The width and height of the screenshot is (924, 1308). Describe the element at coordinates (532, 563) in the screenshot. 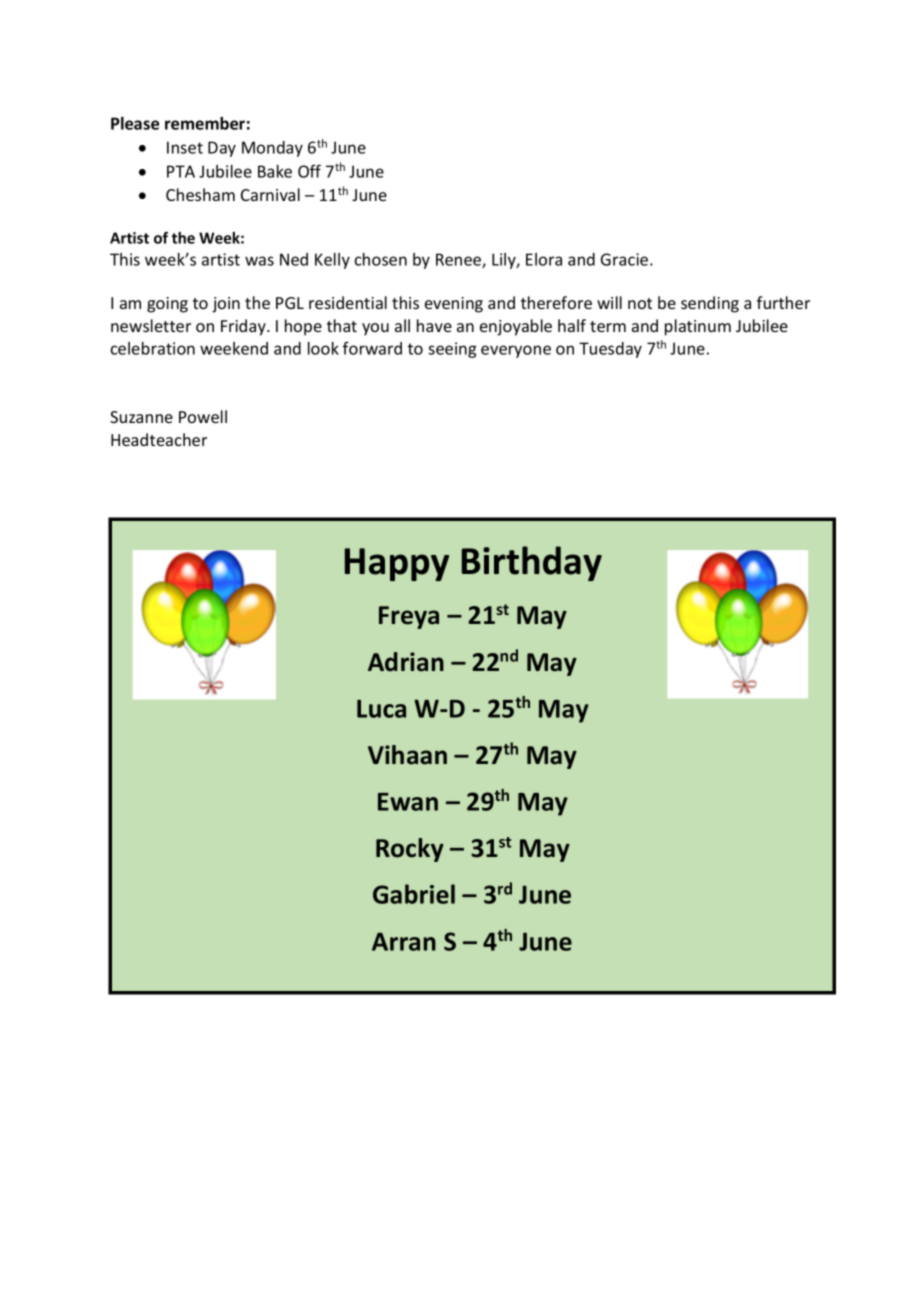

I see `Birthday` at that location.
